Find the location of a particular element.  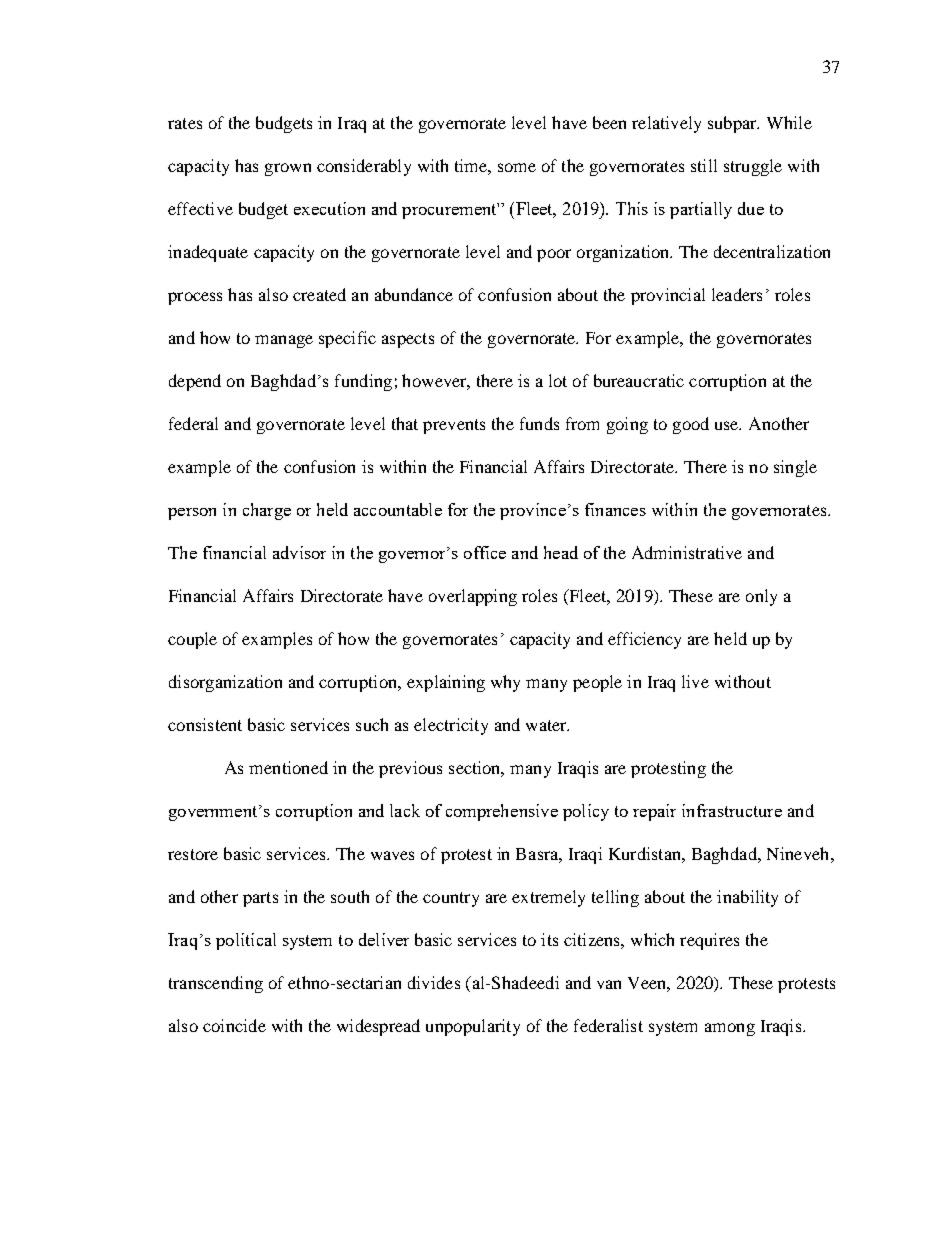

lot is located at coordinates (558, 380).
